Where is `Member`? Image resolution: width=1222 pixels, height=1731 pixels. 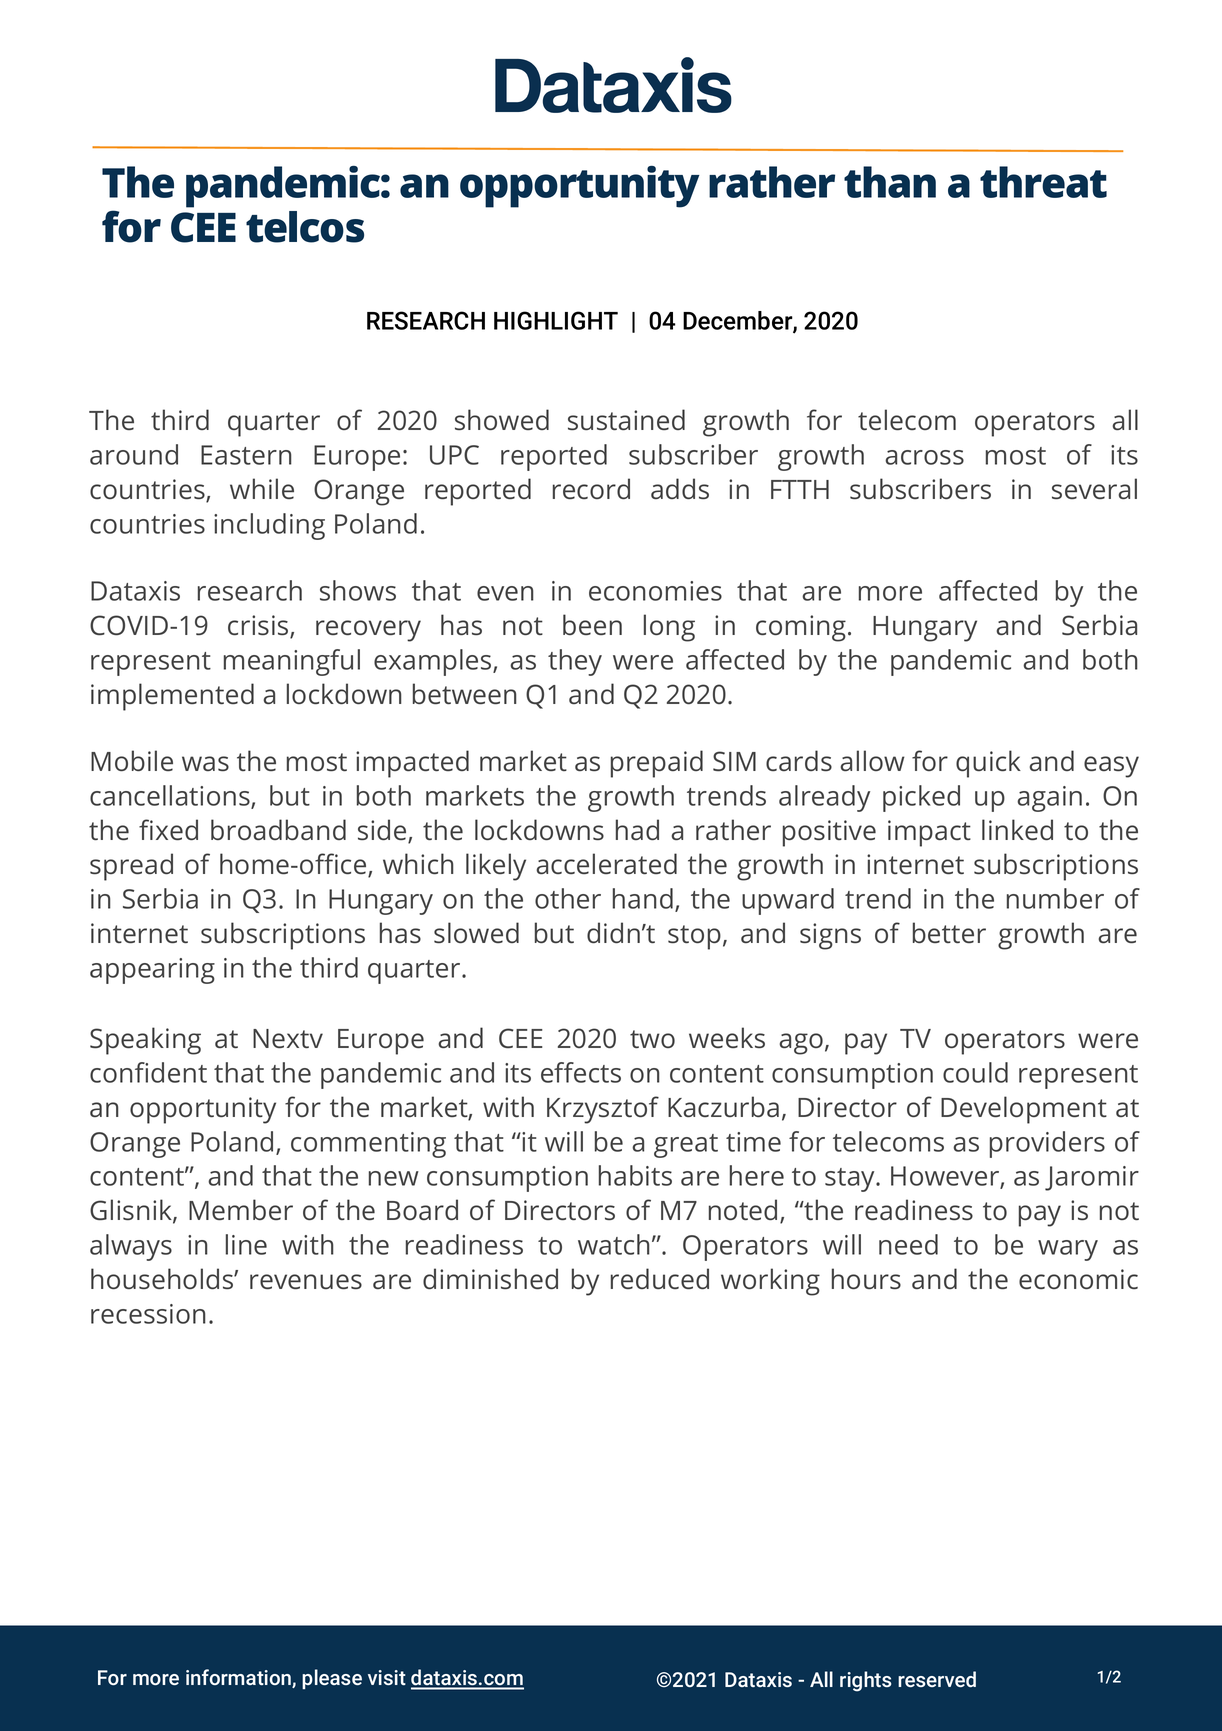
Member is located at coordinates (241, 1209).
